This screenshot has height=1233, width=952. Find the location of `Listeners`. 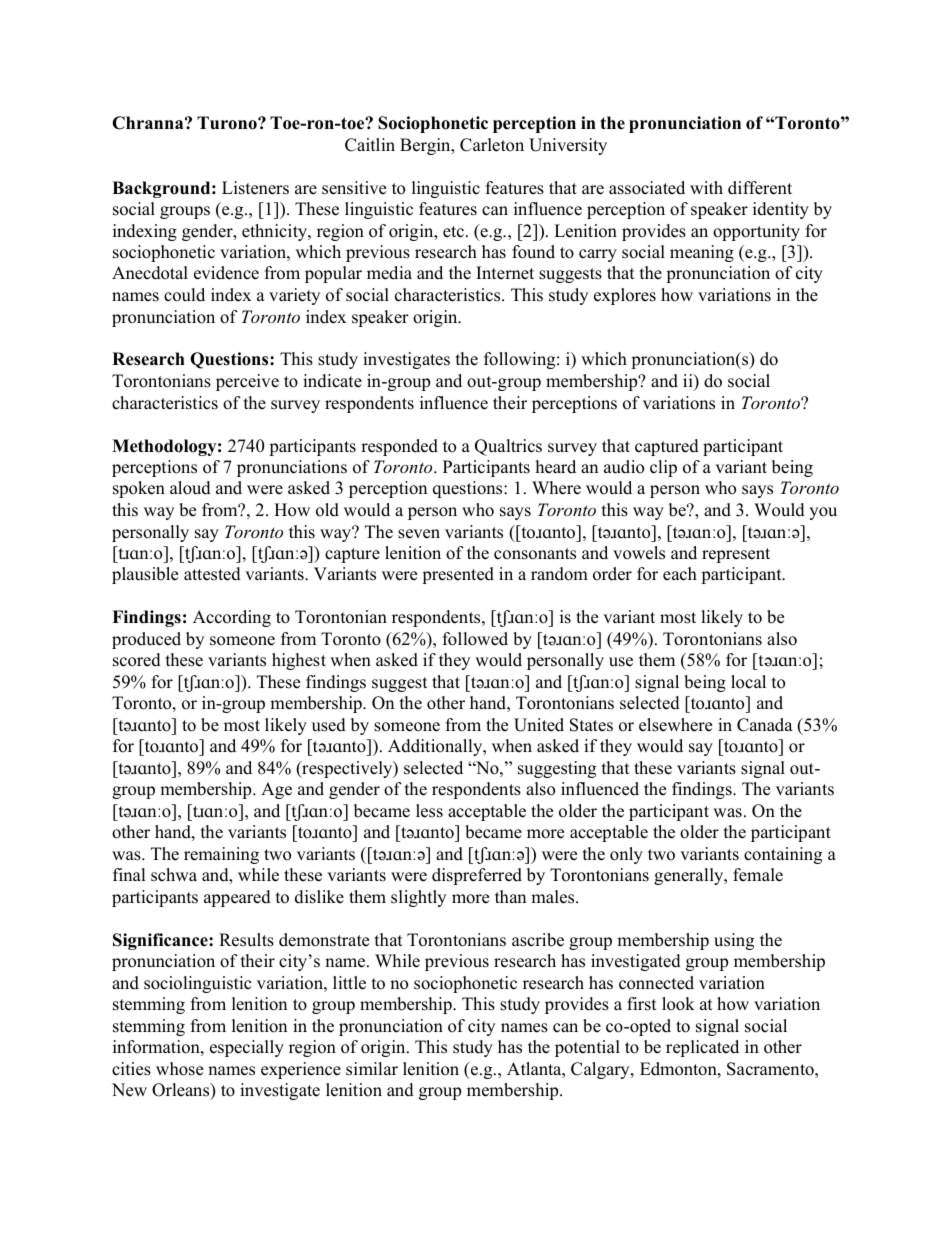

Listeners is located at coordinates (255, 188).
